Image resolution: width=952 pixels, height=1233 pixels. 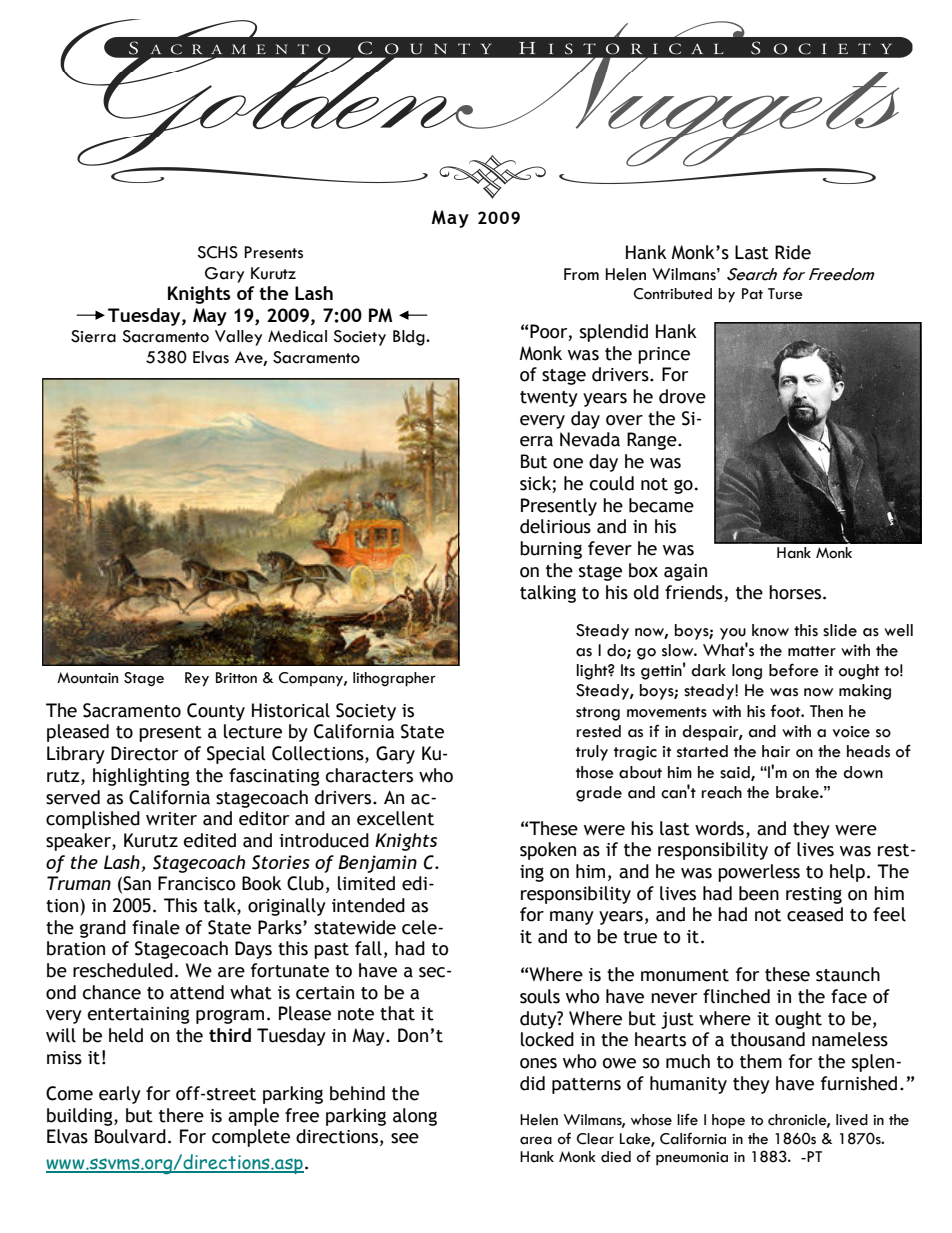 What do you see at coordinates (181, 1115) in the screenshot?
I see `there` at bounding box center [181, 1115].
